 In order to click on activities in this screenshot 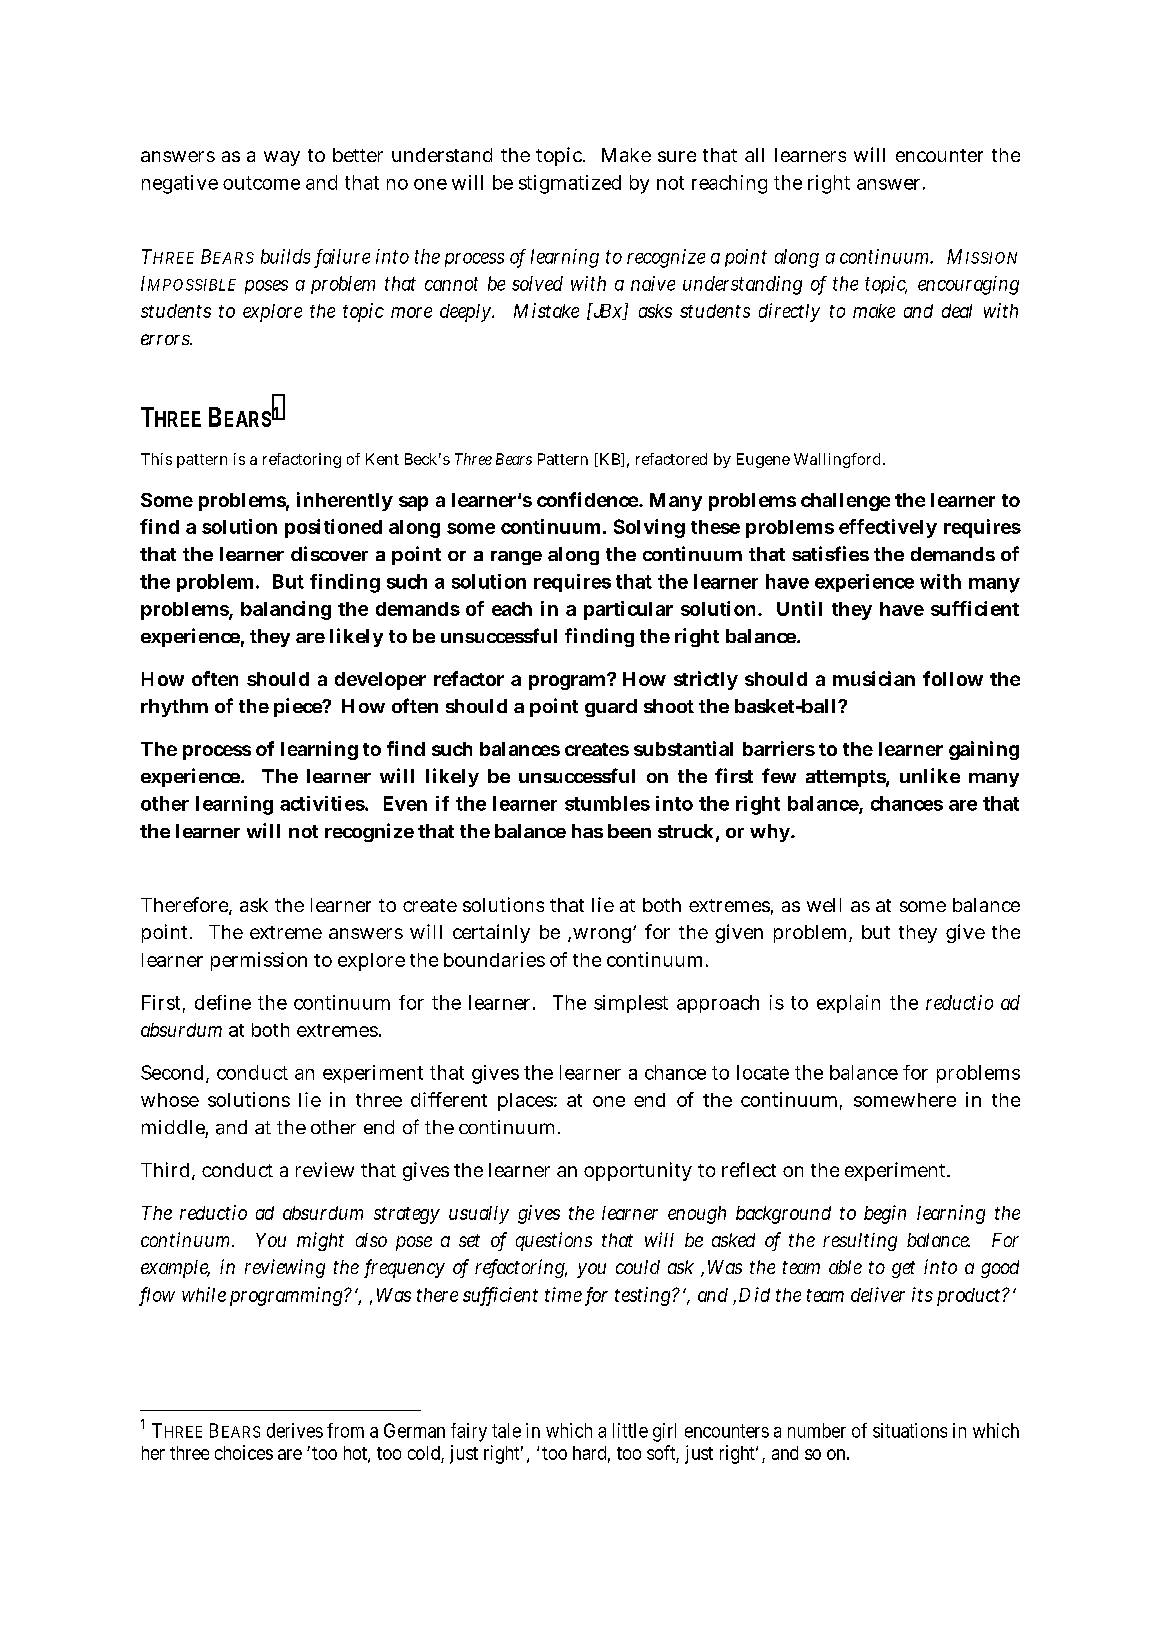, I will do `click(323, 803)`.
